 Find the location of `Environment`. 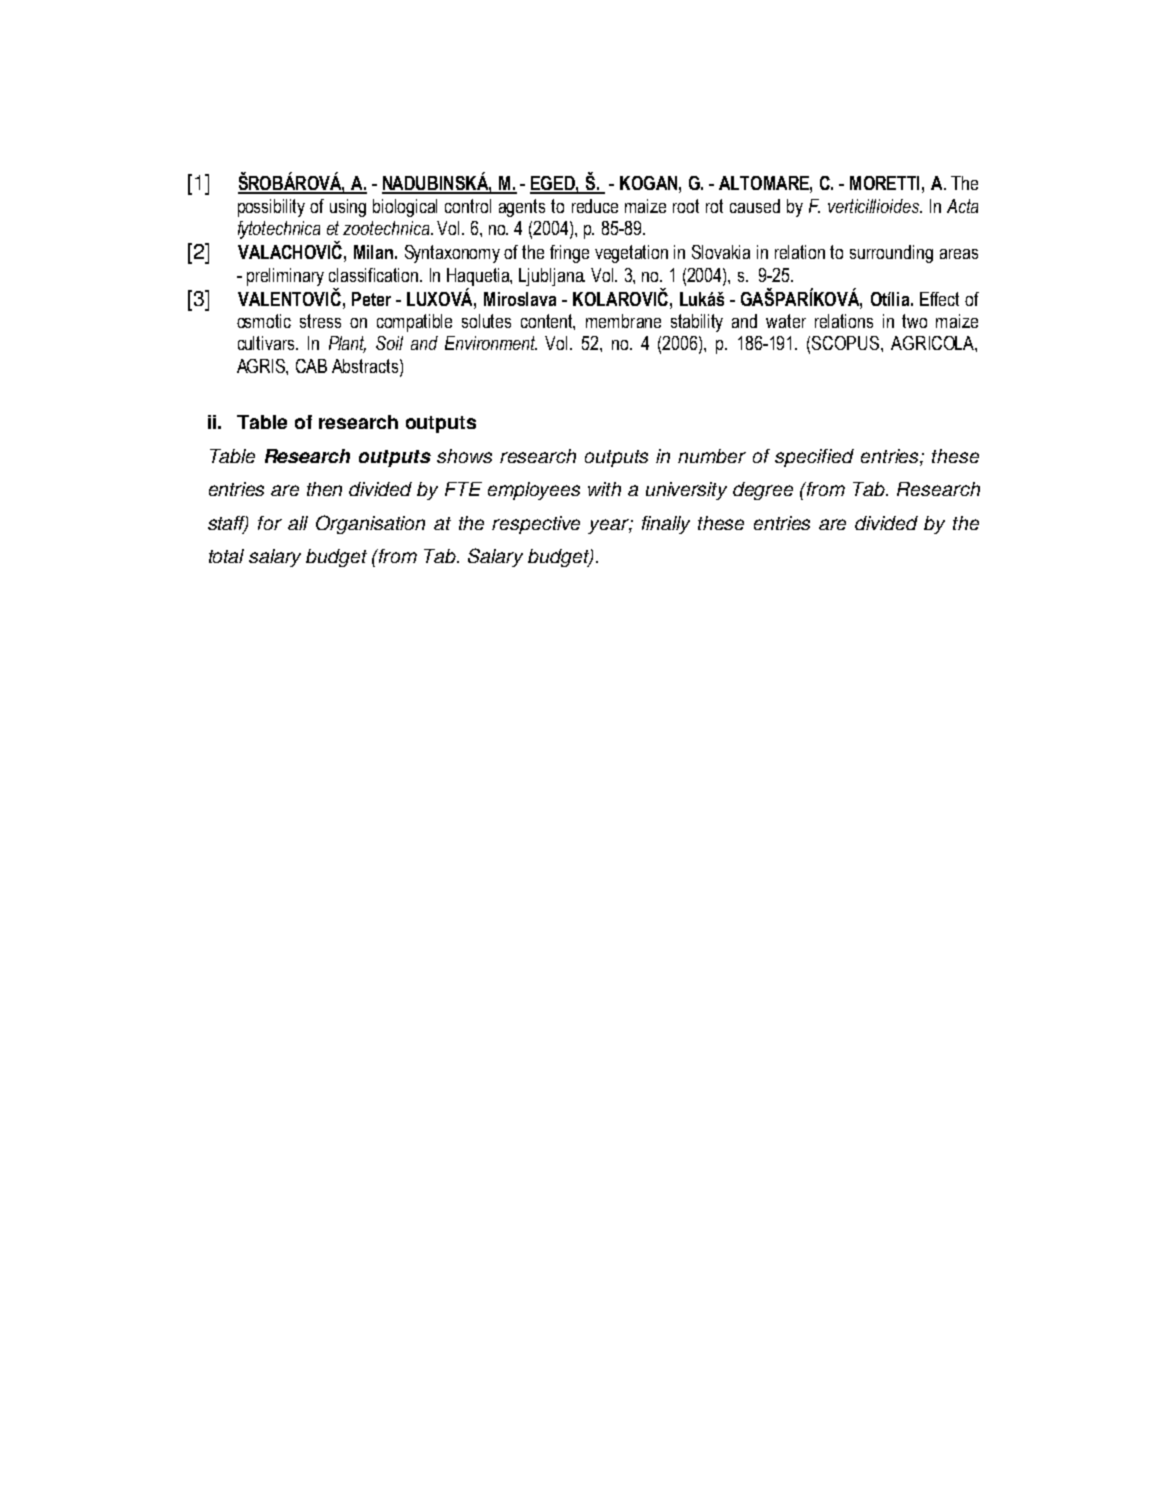

Environment is located at coordinates (491, 343).
